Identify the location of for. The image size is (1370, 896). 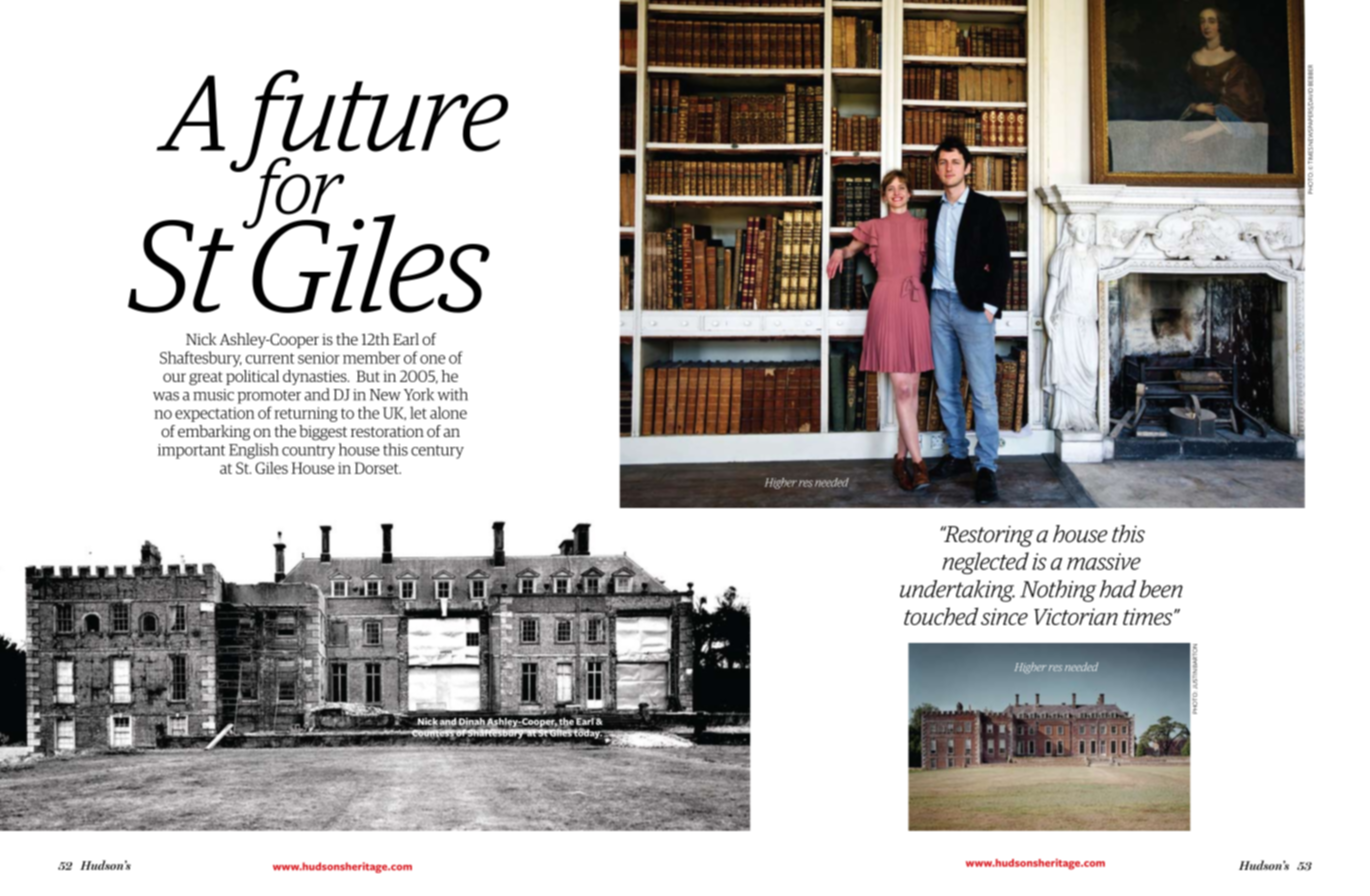
(292, 193).
